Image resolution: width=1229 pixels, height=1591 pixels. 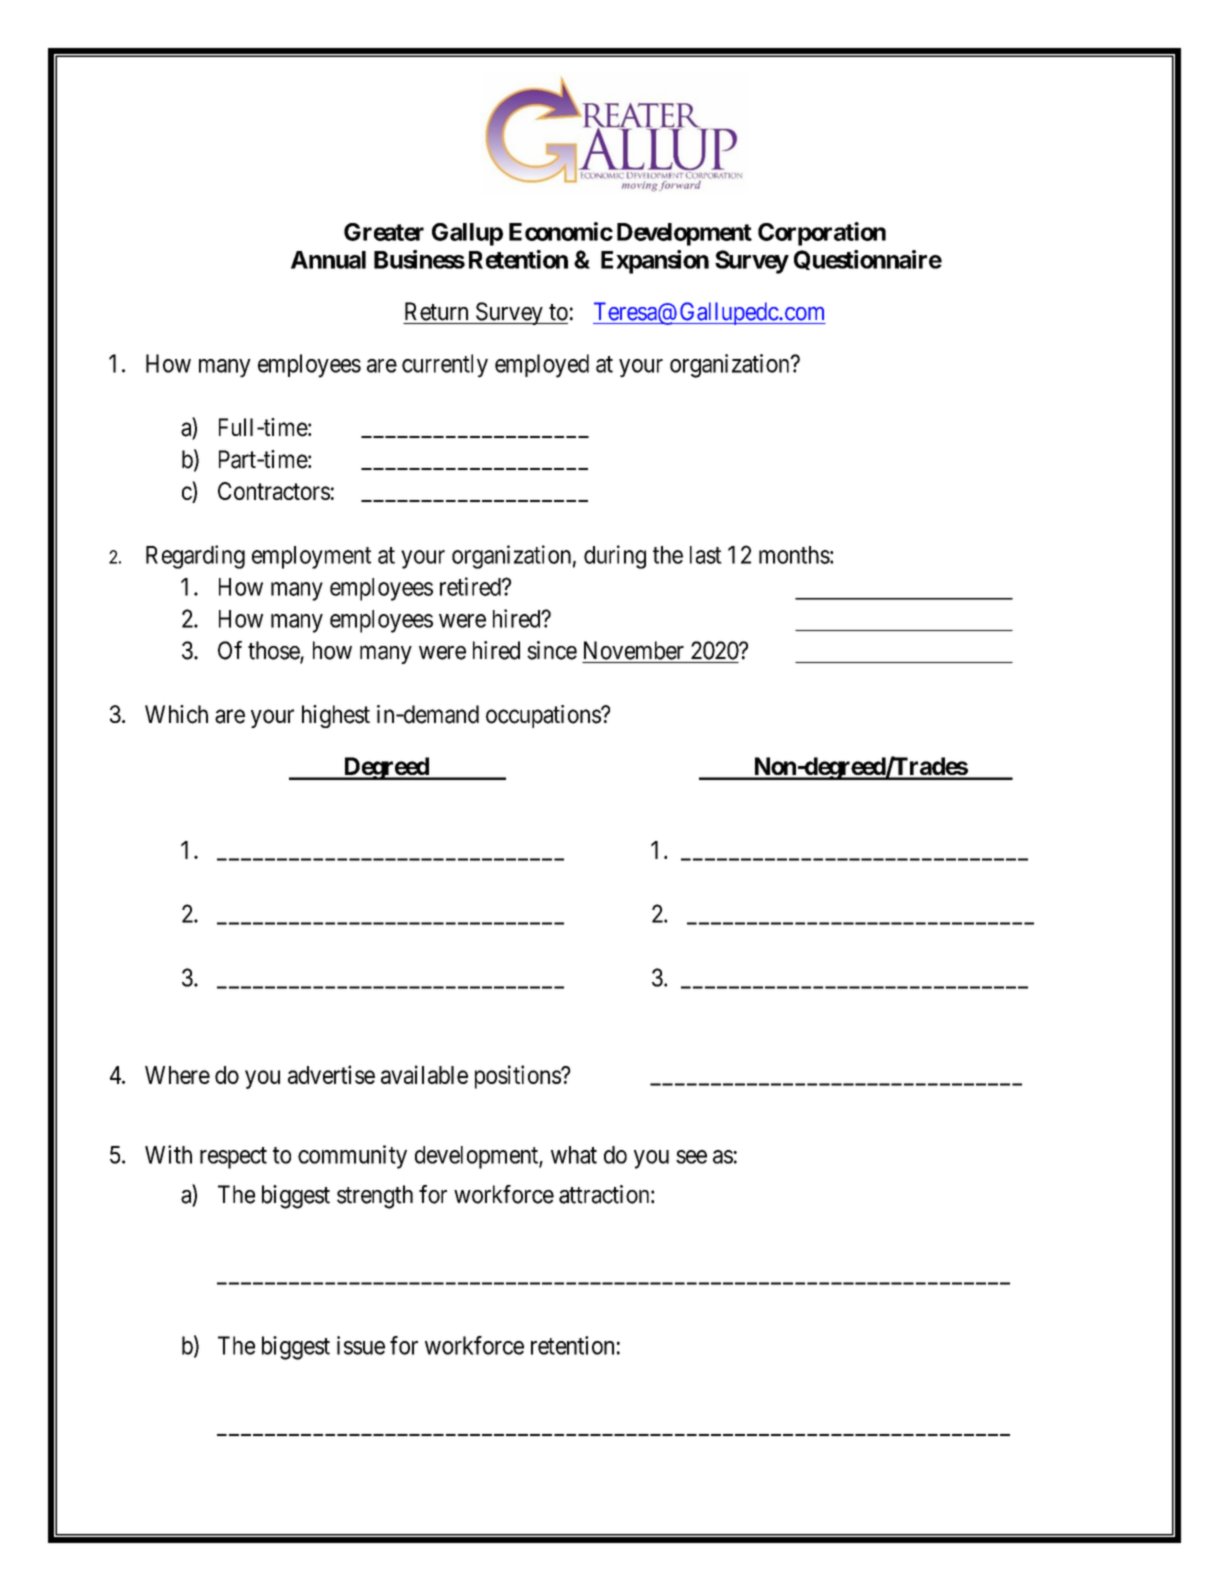 I want to click on November, so click(x=634, y=650).
